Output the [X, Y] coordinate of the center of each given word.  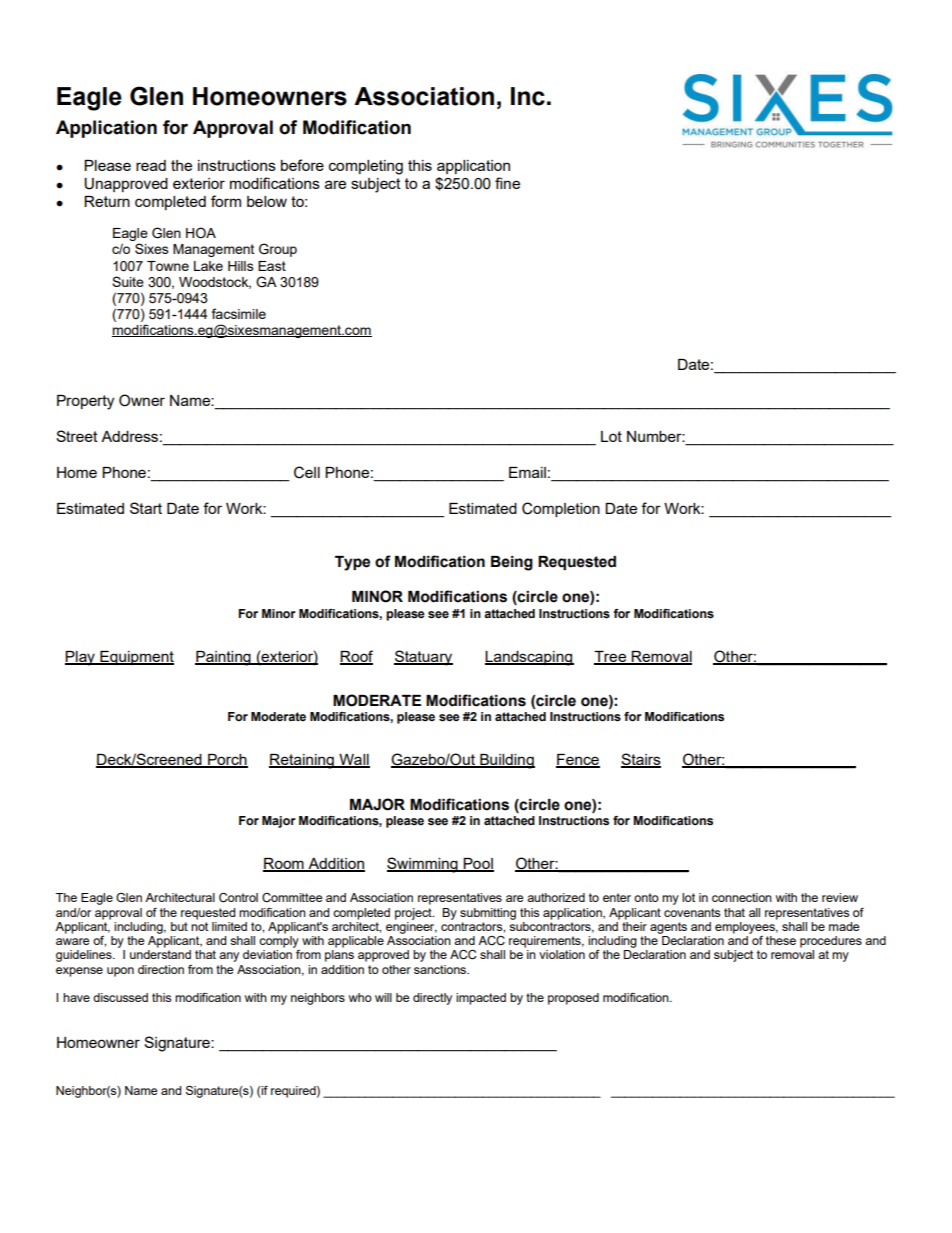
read [151, 165]
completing [366, 167]
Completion [561, 509]
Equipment [136, 658]
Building [506, 761]
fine [507, 183]
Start [146, 508]
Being [512, 563]
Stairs [641, 760]
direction [161, 969]
